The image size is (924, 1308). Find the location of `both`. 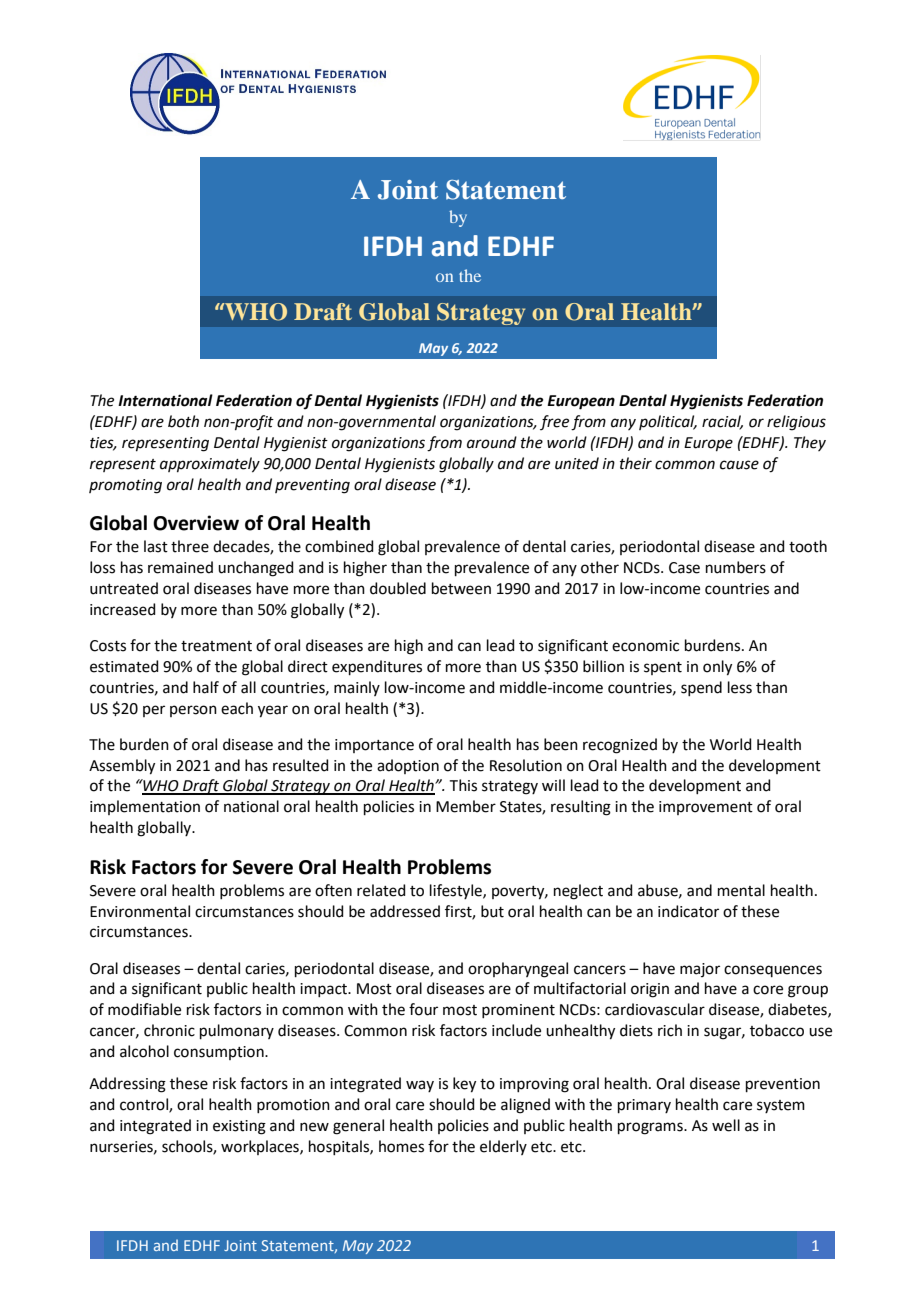

both is located at coordinates (183, 421).
